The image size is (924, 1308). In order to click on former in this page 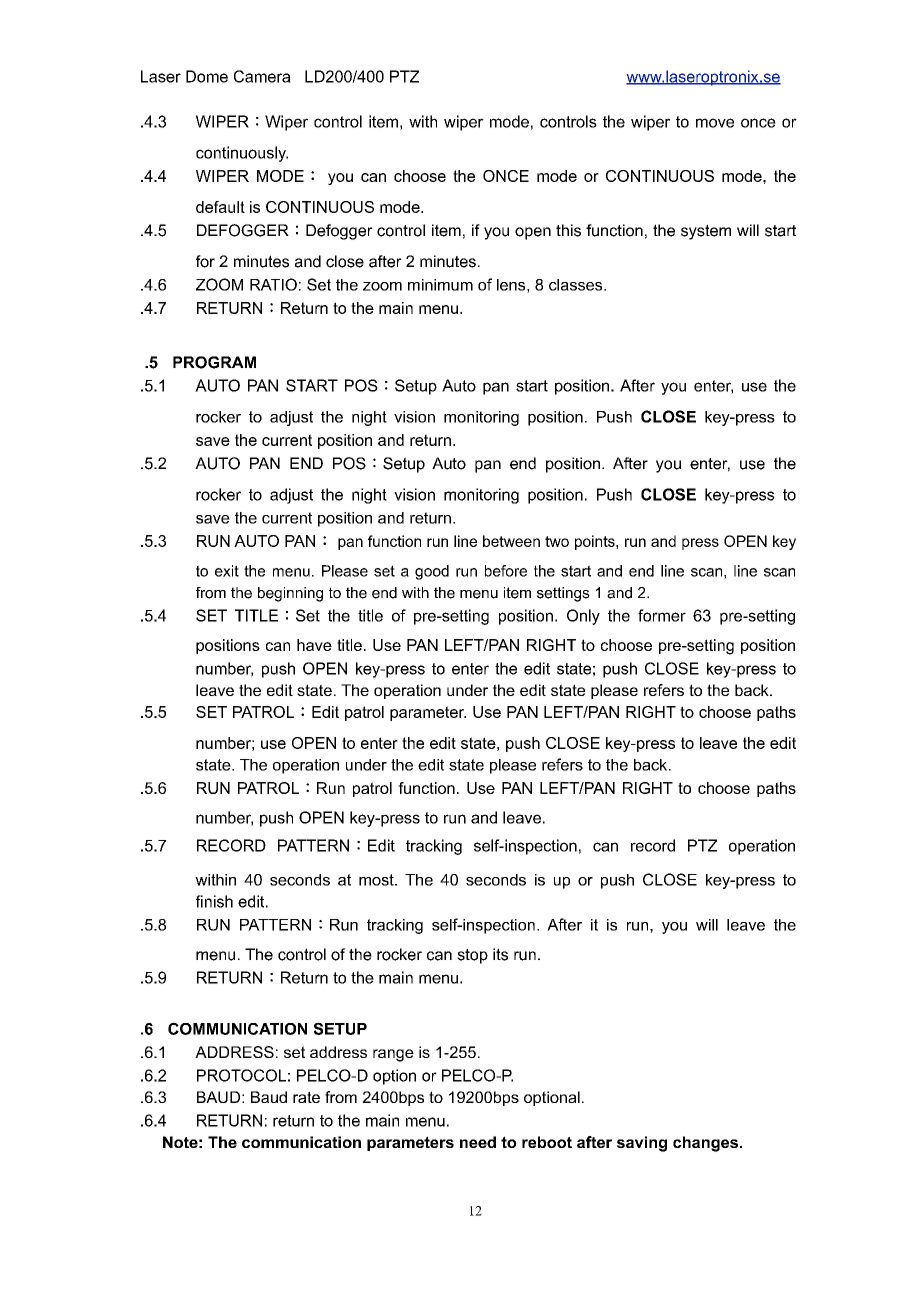, I will do `click(662, 615)`.
